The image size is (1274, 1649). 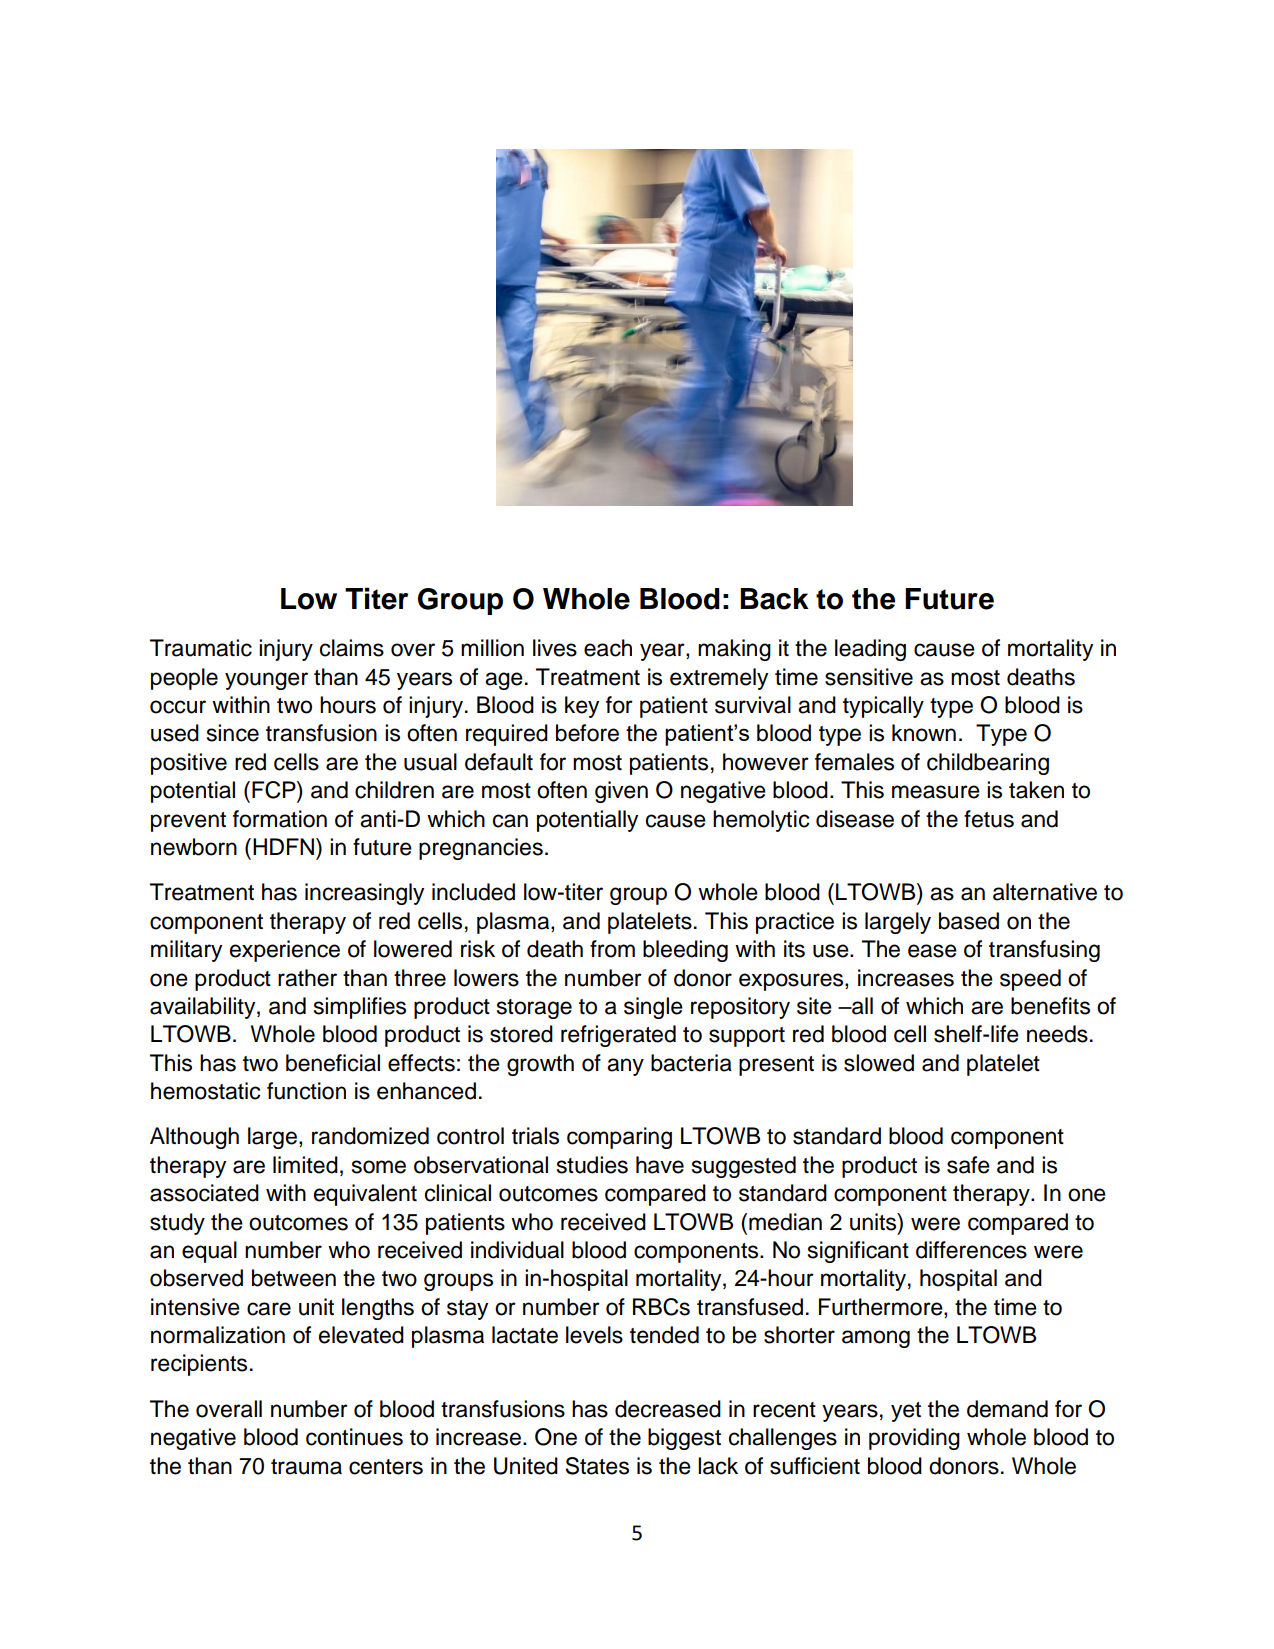 I want to click on differences, so click(x=971, y=1250).
